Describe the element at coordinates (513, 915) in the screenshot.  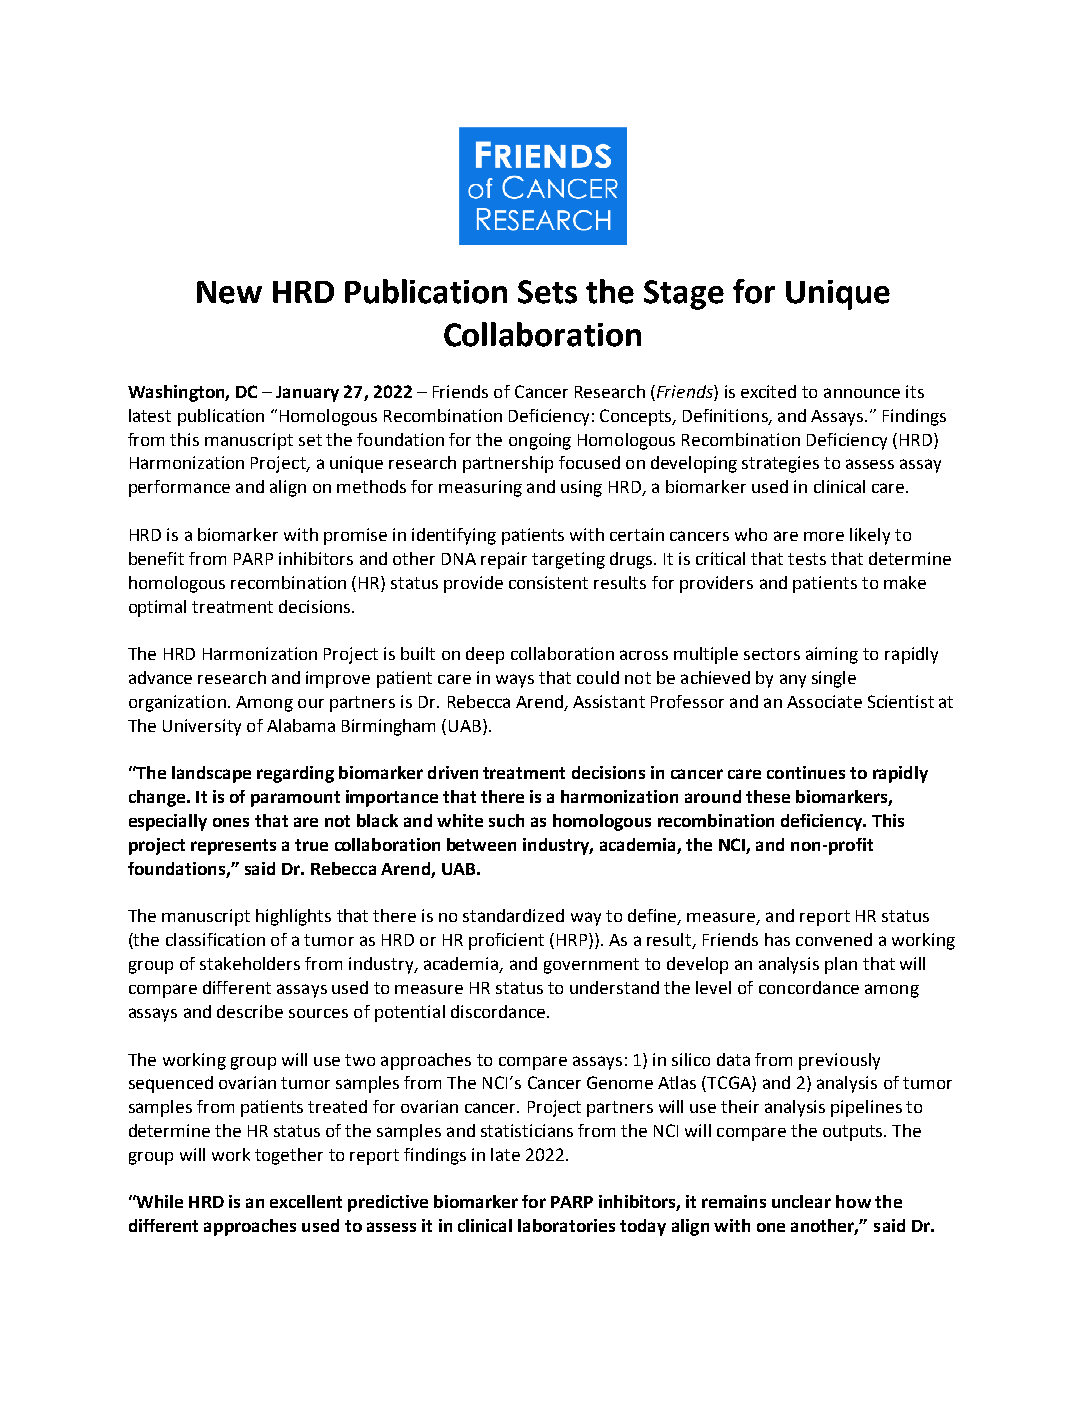
I see `standardized` at that location.
